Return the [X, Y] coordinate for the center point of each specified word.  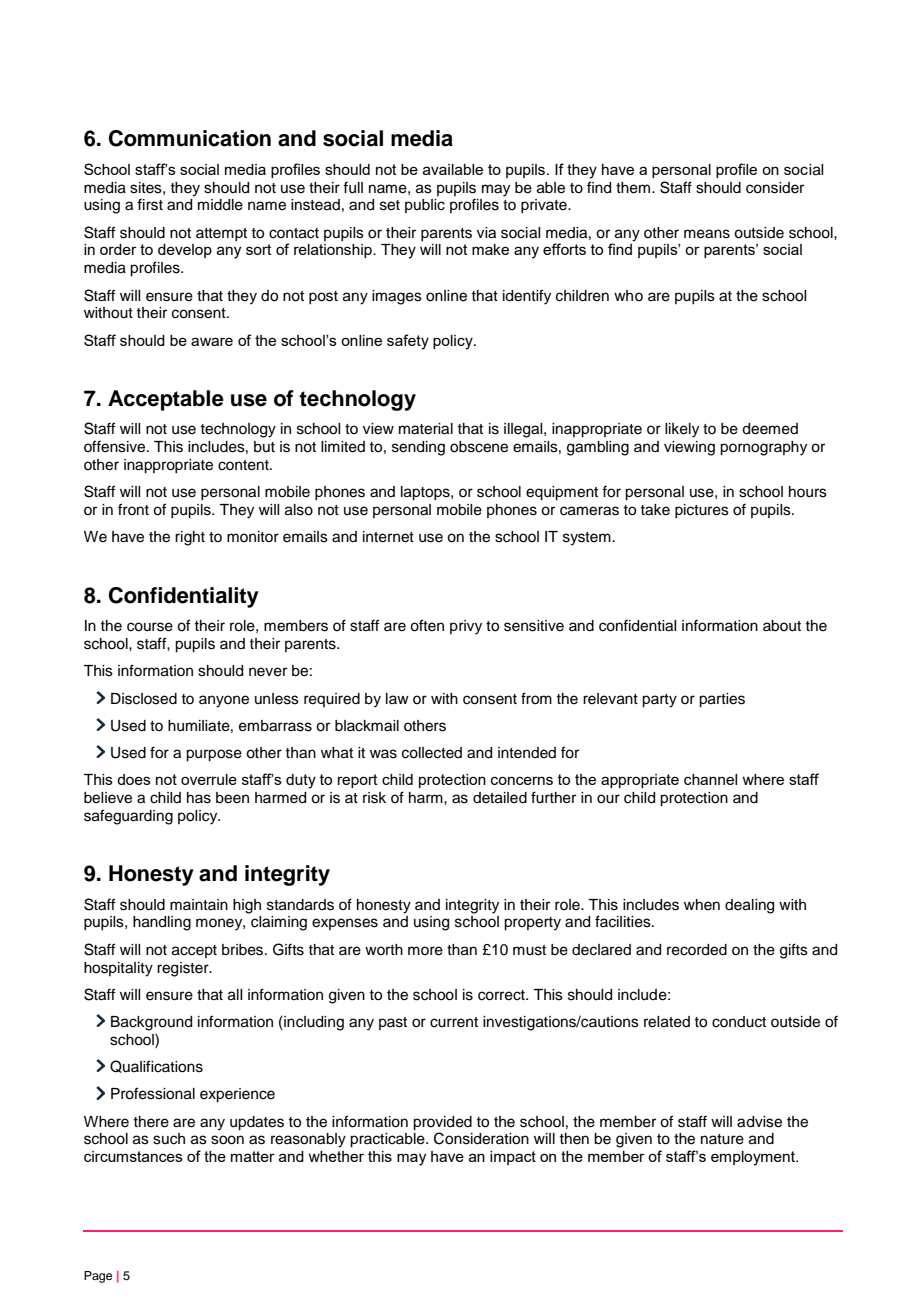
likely [682, 430]
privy [466, 627]
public [425, 206]
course [150, 627]
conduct [739, 1022]
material [426, 429]
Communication [190, 138]
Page [98, 1277]
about [782, 626]
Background [151, 1023]
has [199, 798]
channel [710, 779]
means [707, 234]
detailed [500, 798]
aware [212, 341]
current [454, 1022]
